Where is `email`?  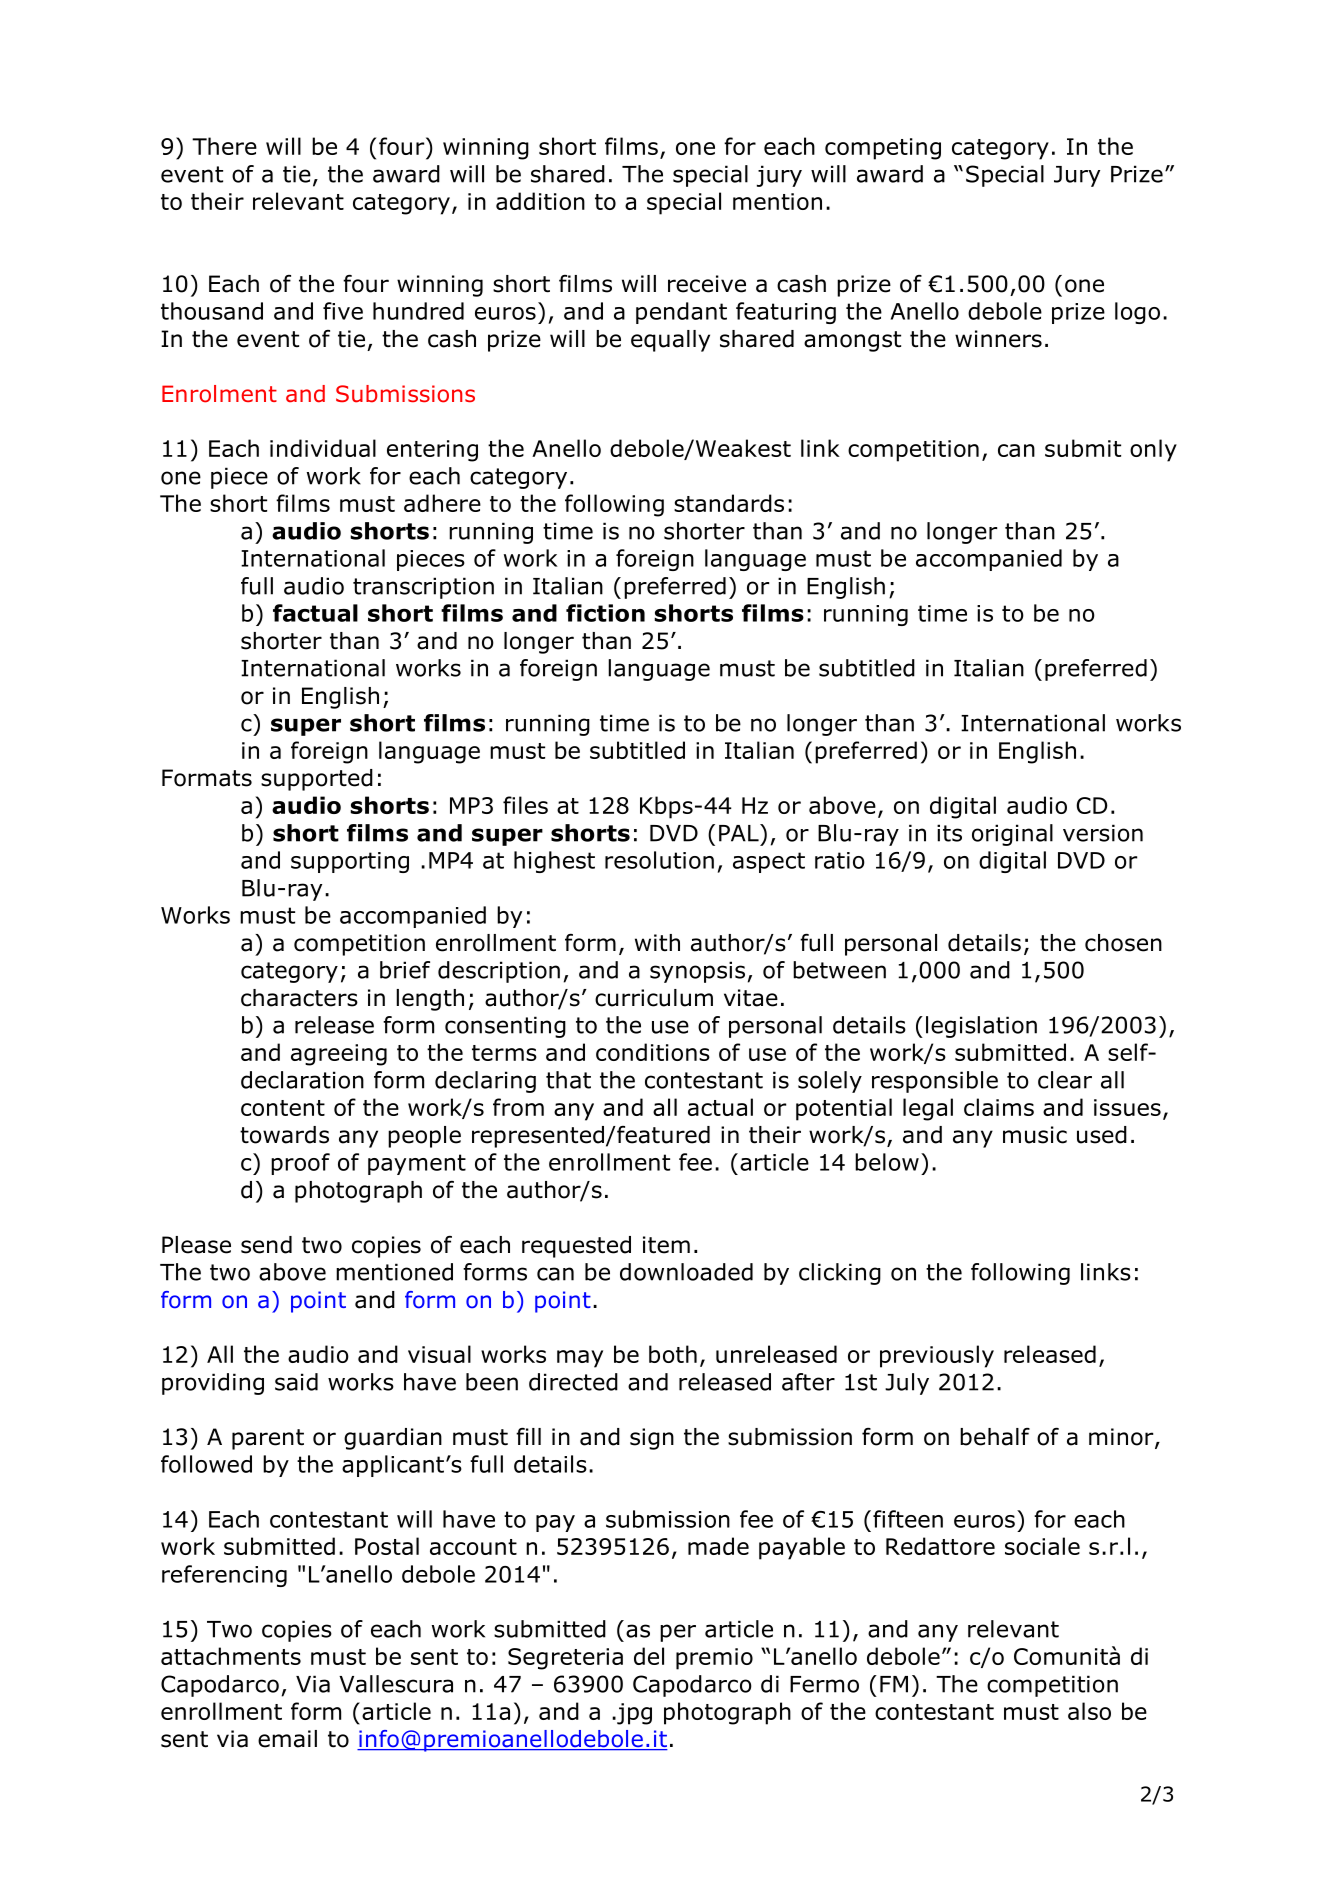
email is located at coordinates (287, 1739).
